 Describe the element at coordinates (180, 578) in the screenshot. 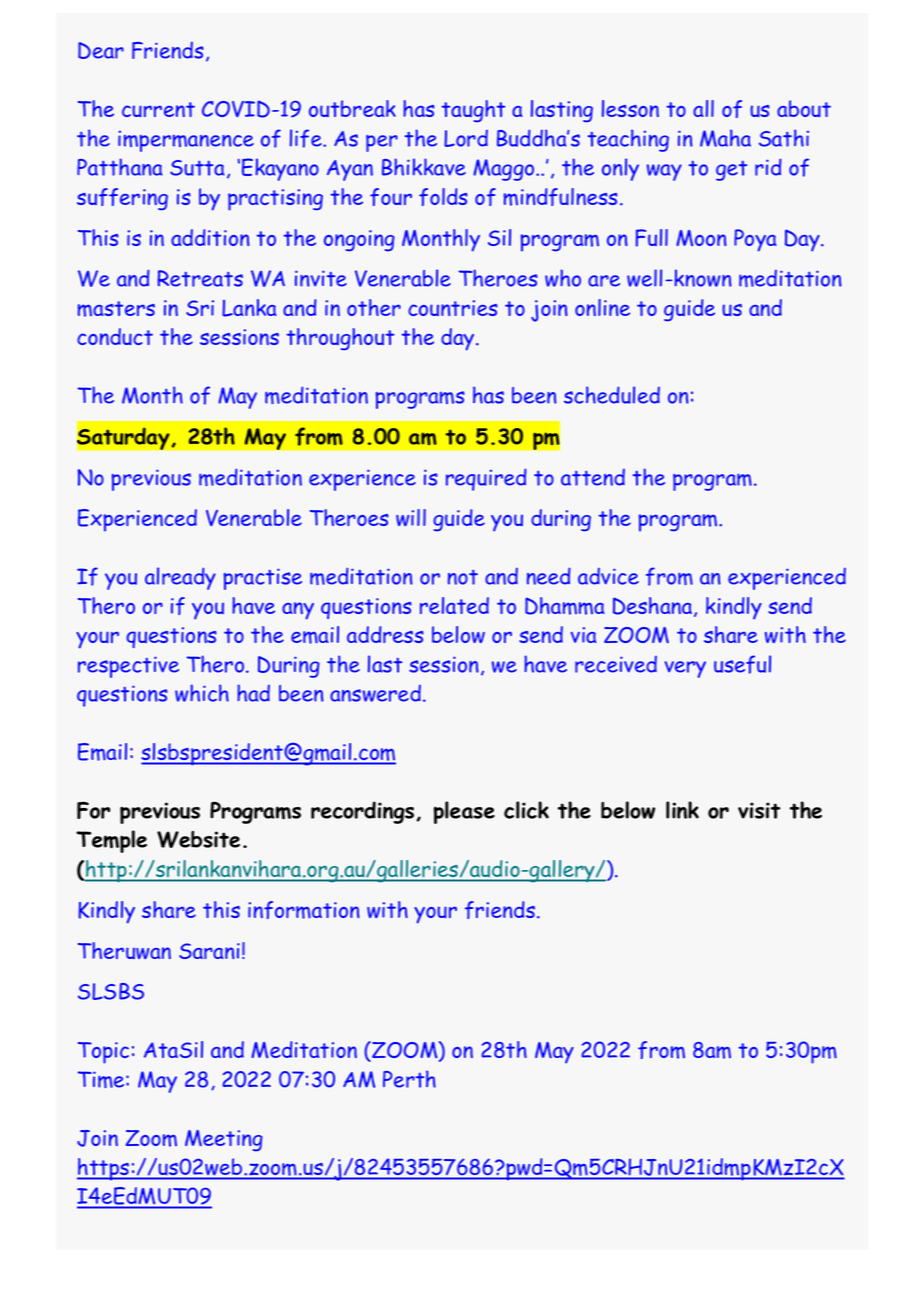

I see `already` at that location.
